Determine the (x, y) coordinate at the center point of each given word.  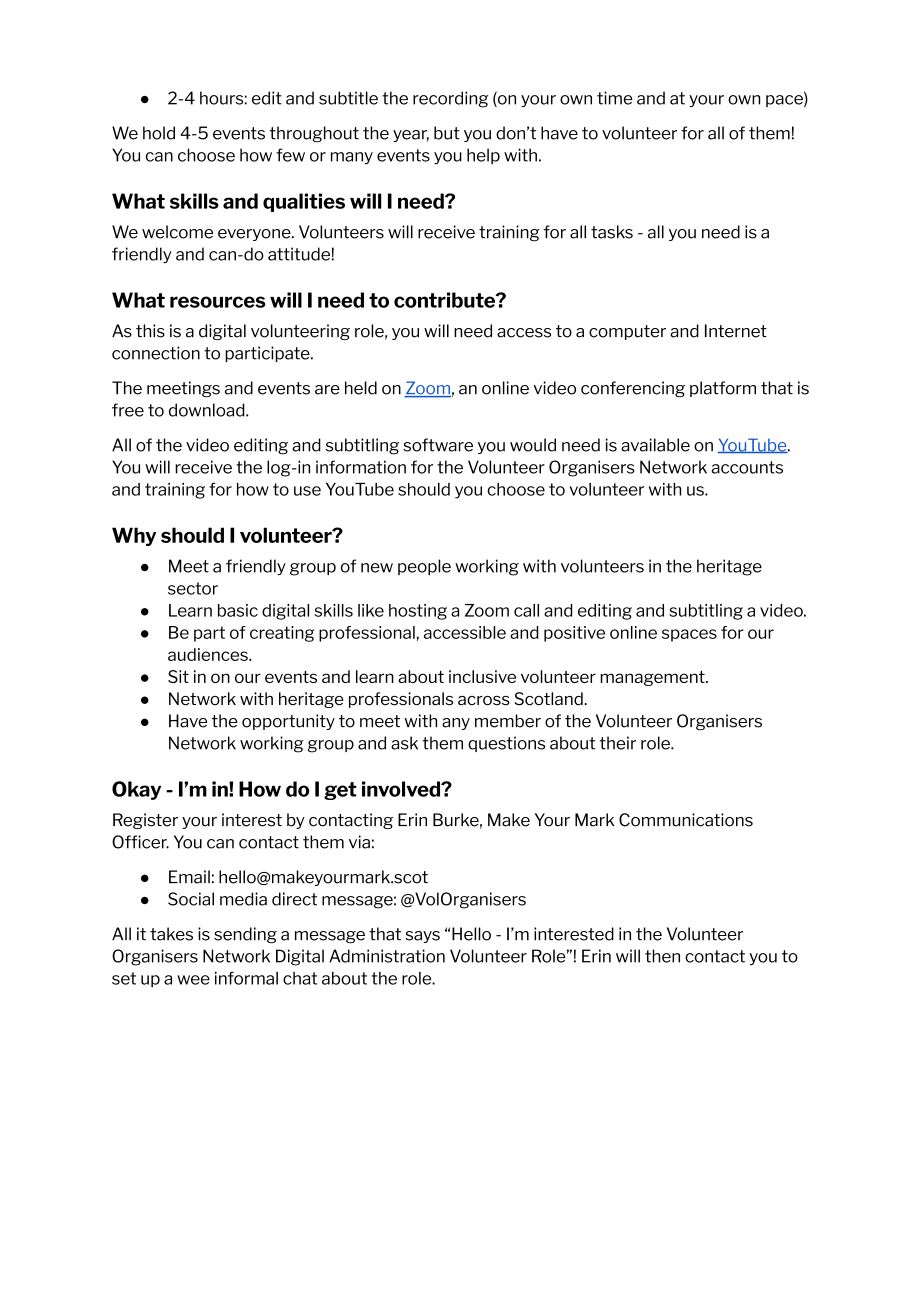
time (615, 98)
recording (450, 99)
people (424, 567)
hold (159, 133)
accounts (747, 467)
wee (193, 980)
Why (134, 536)
